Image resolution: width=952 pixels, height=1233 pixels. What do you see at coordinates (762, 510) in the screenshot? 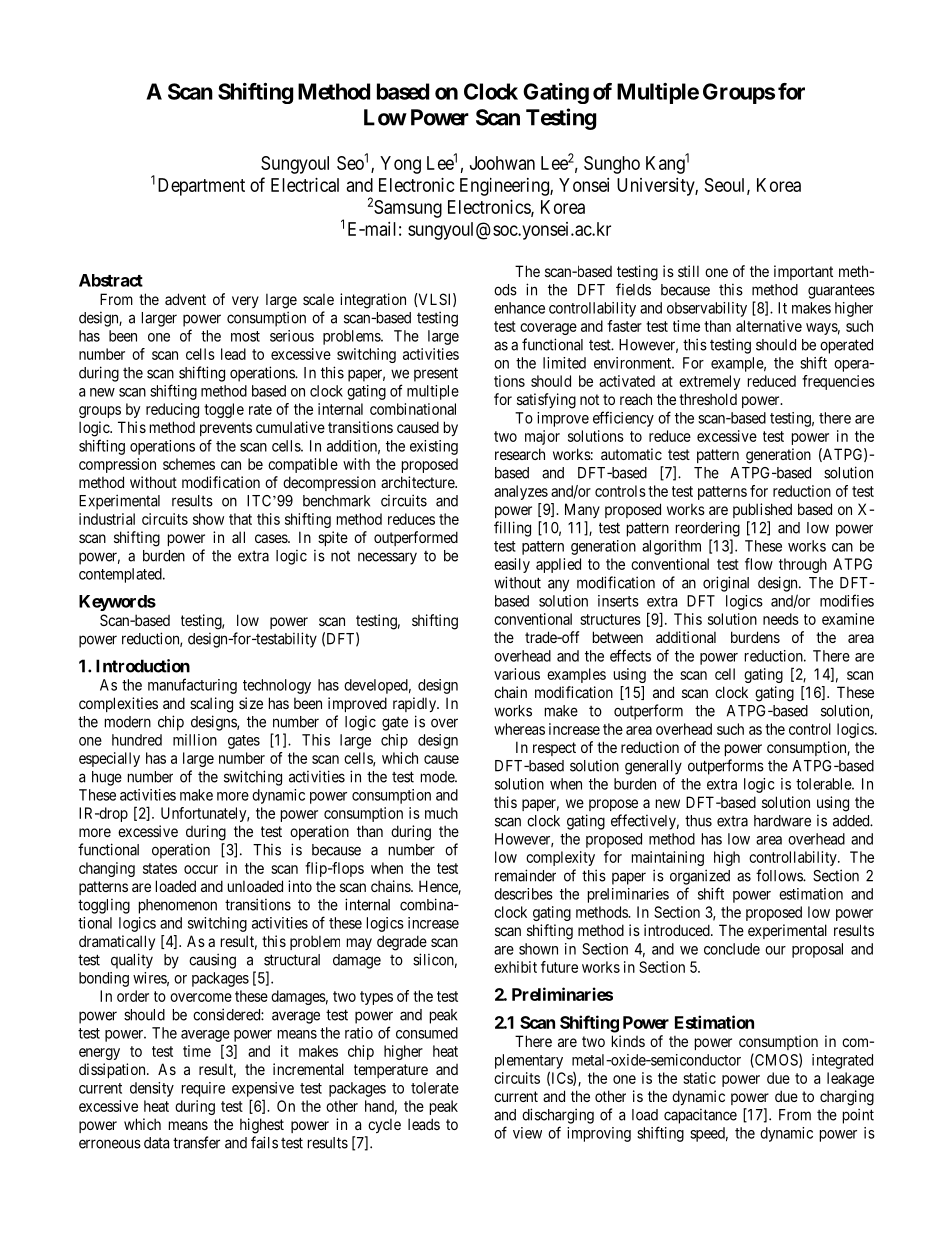
I see `published` at bounding box center [762, 510].
